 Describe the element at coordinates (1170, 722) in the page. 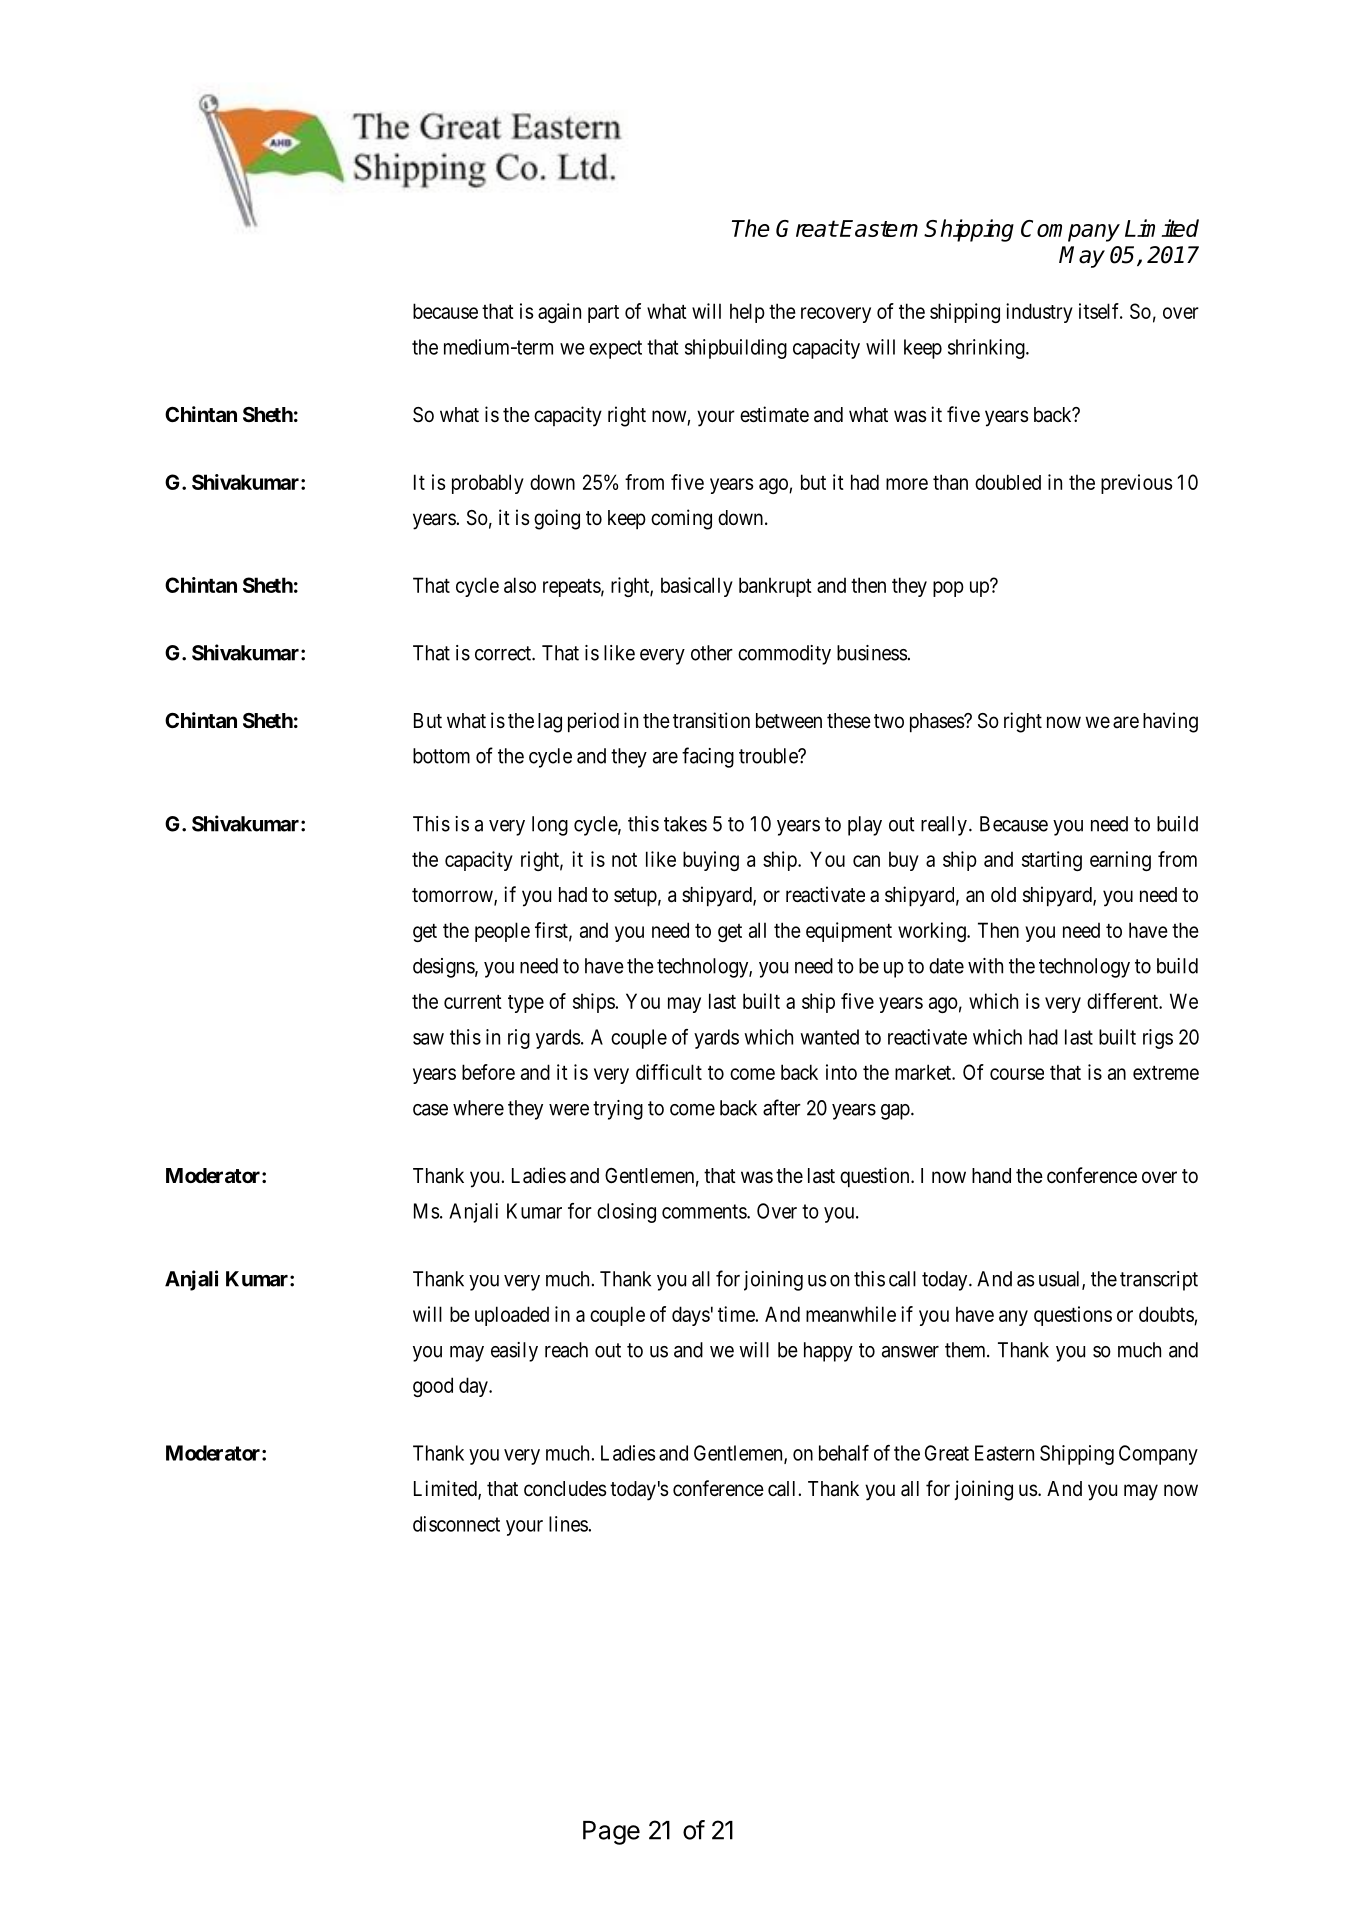

I see `having` at that location.
